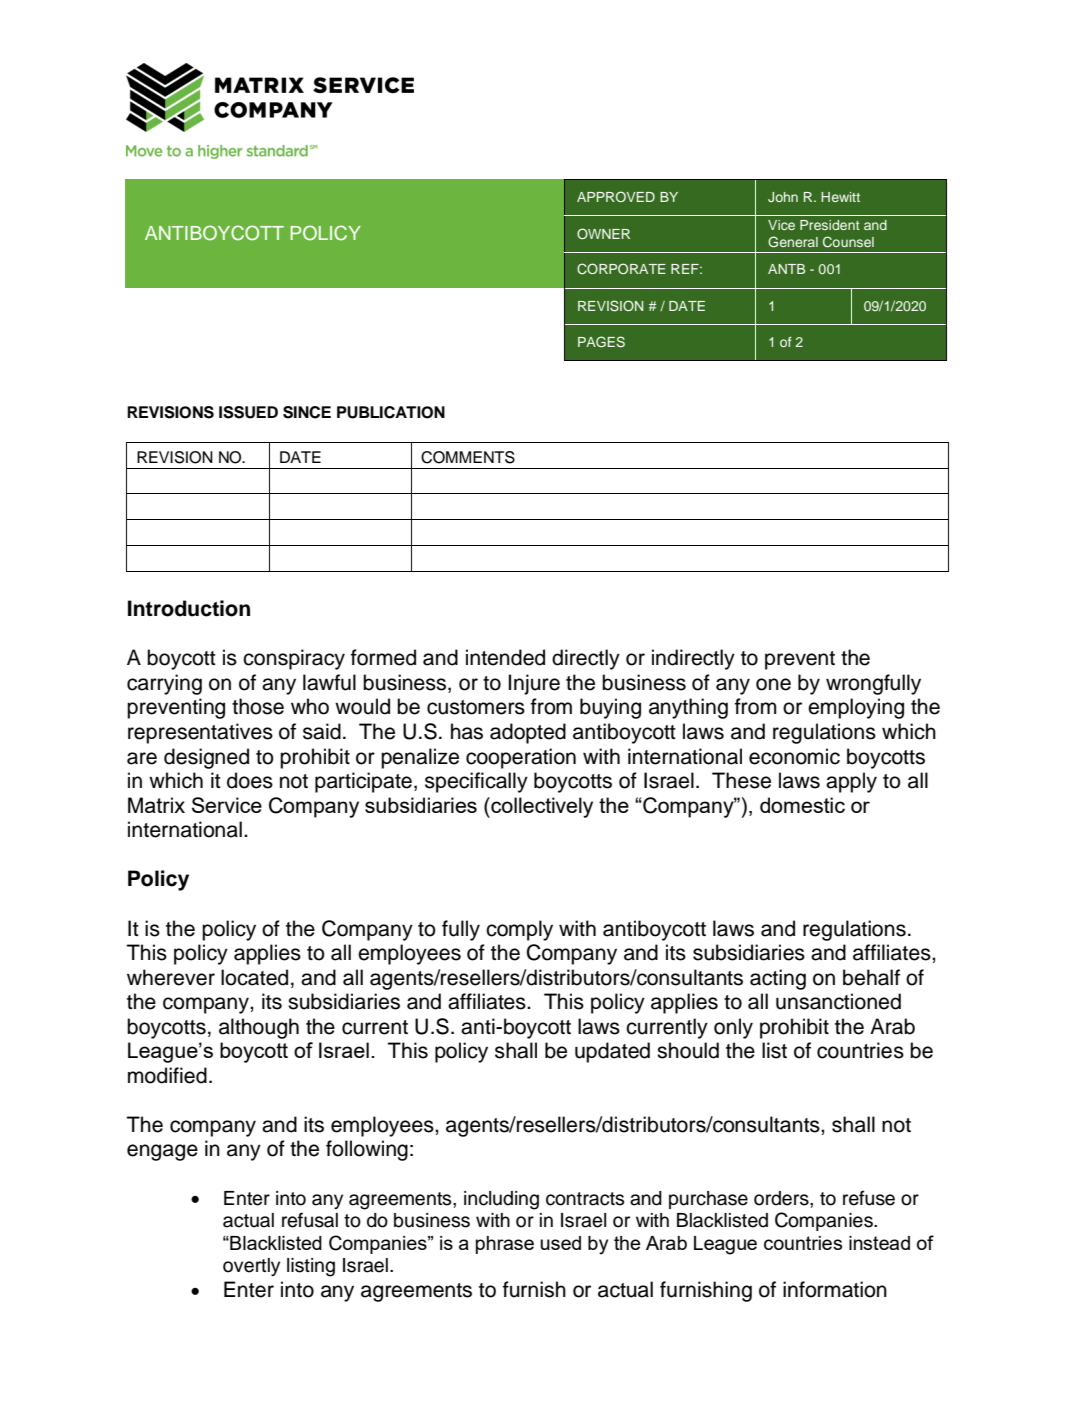 The height and width of the image is (1408, 1088). Describe the element at coordinates (189, 608) in the image. I see `Introduction` at that location.
